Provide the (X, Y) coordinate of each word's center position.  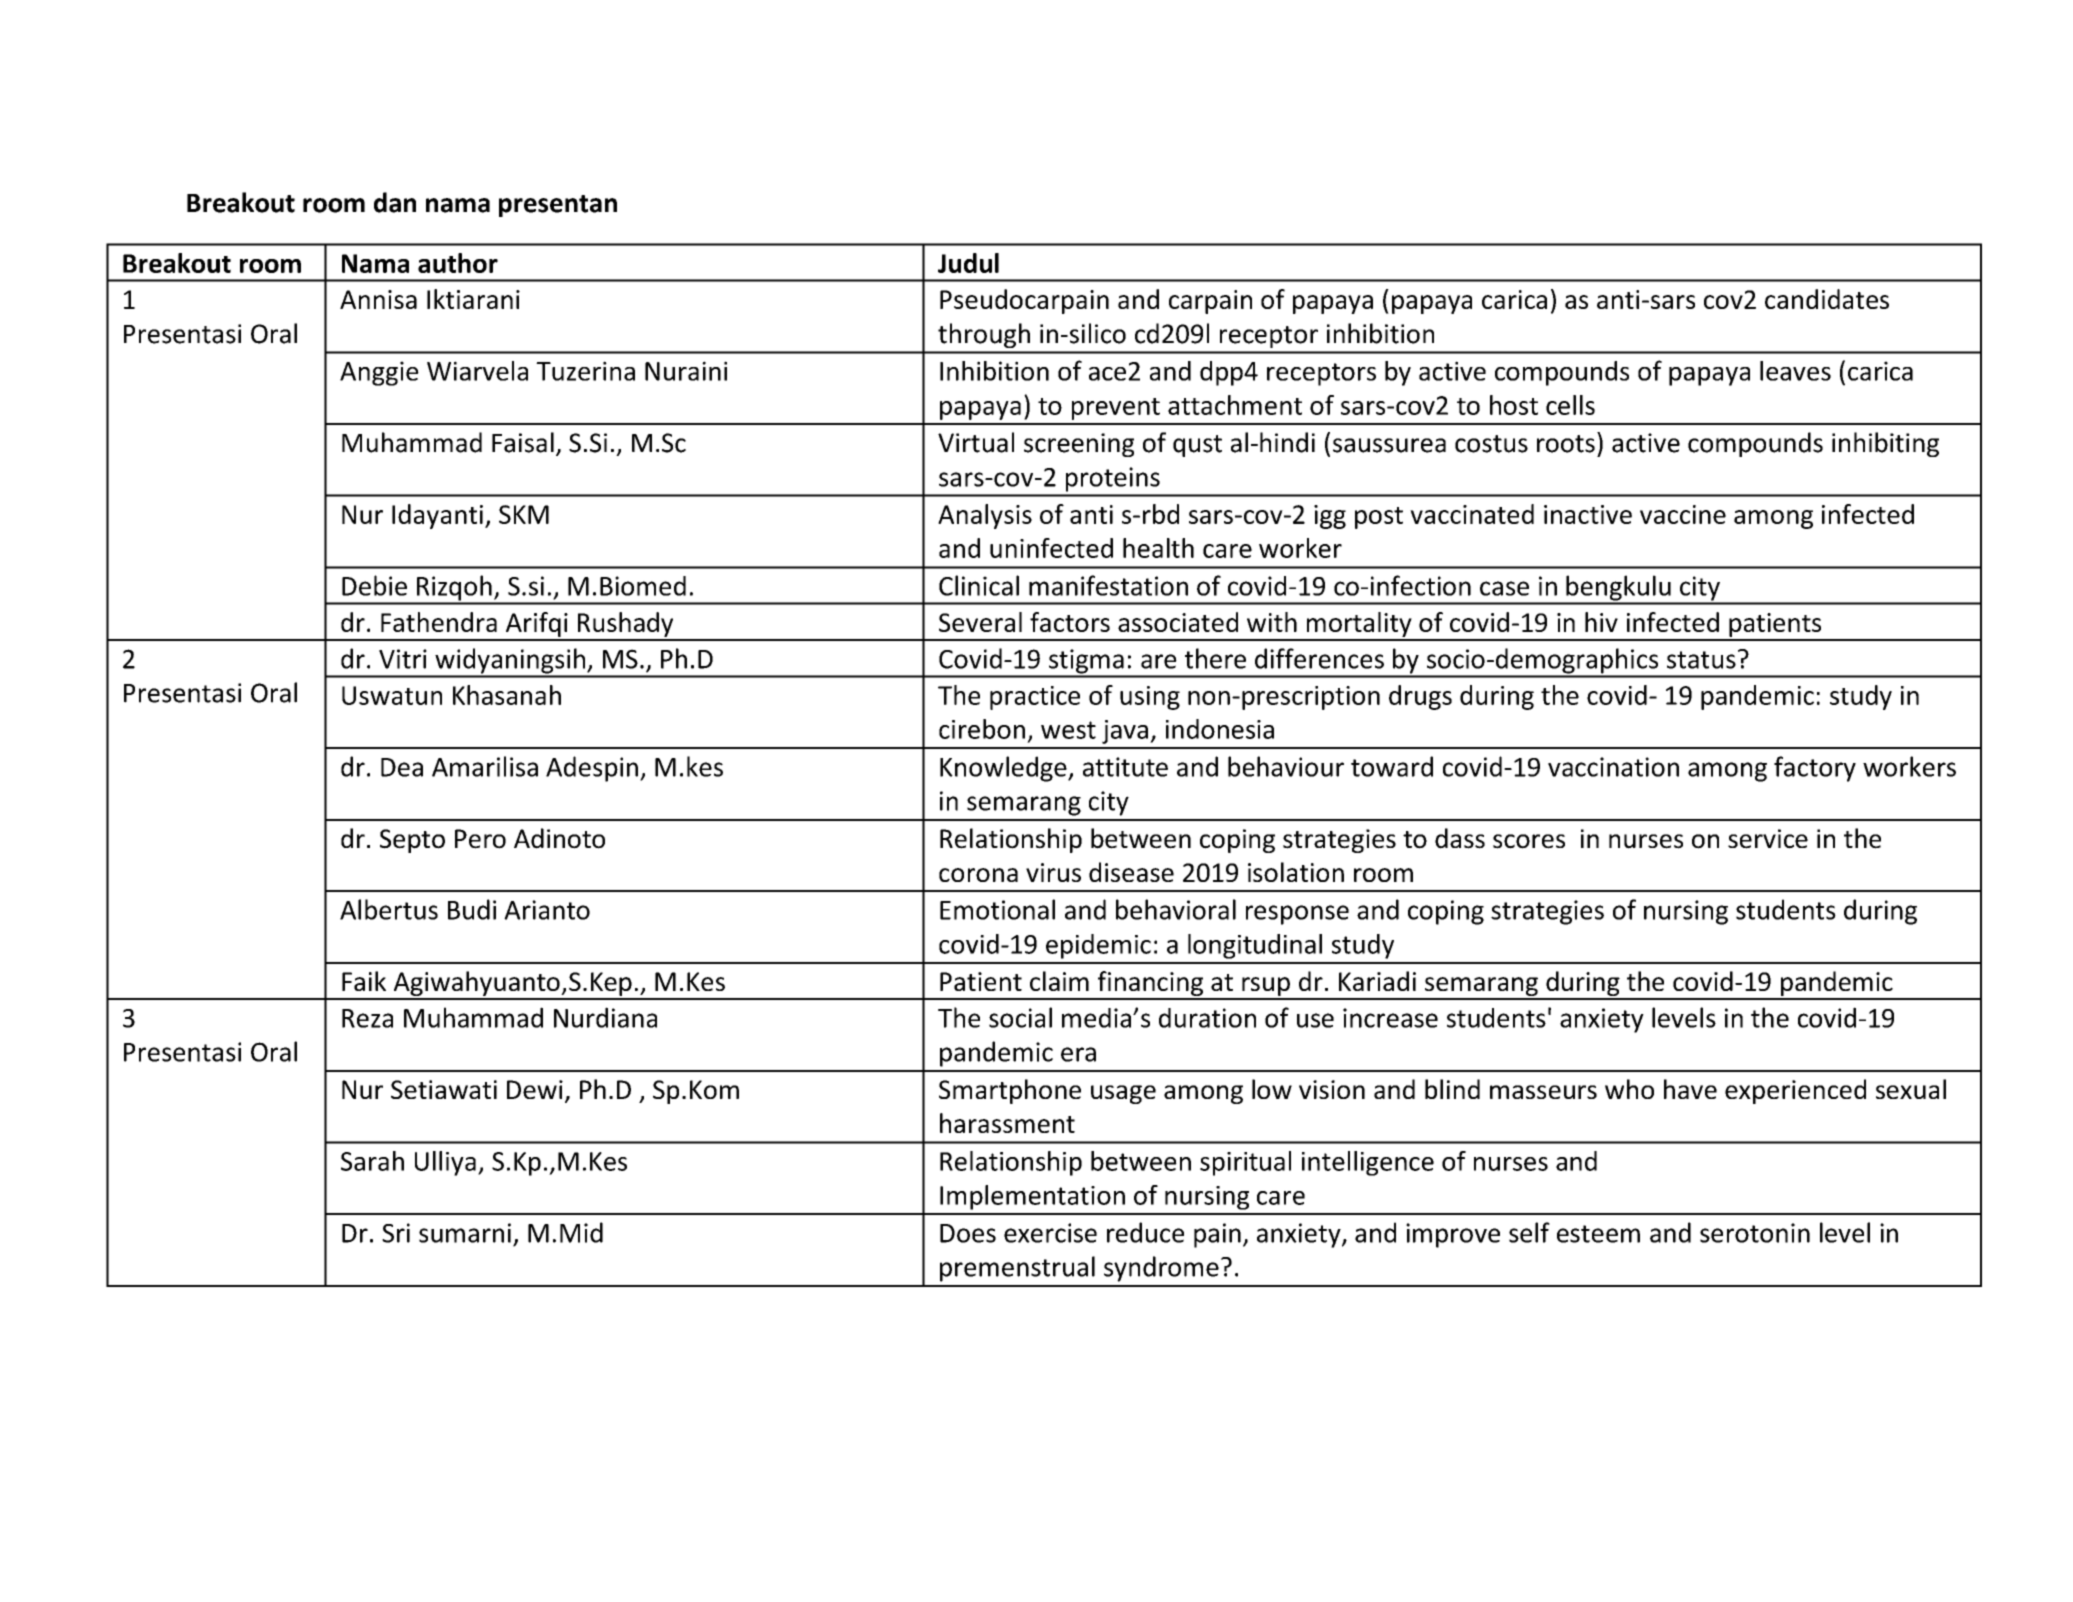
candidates (1827, 299)
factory (1815, 769)
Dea (402, 767)
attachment (1235, 405)
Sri (396, 1233)
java (1125, 732)
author (458, 263)
